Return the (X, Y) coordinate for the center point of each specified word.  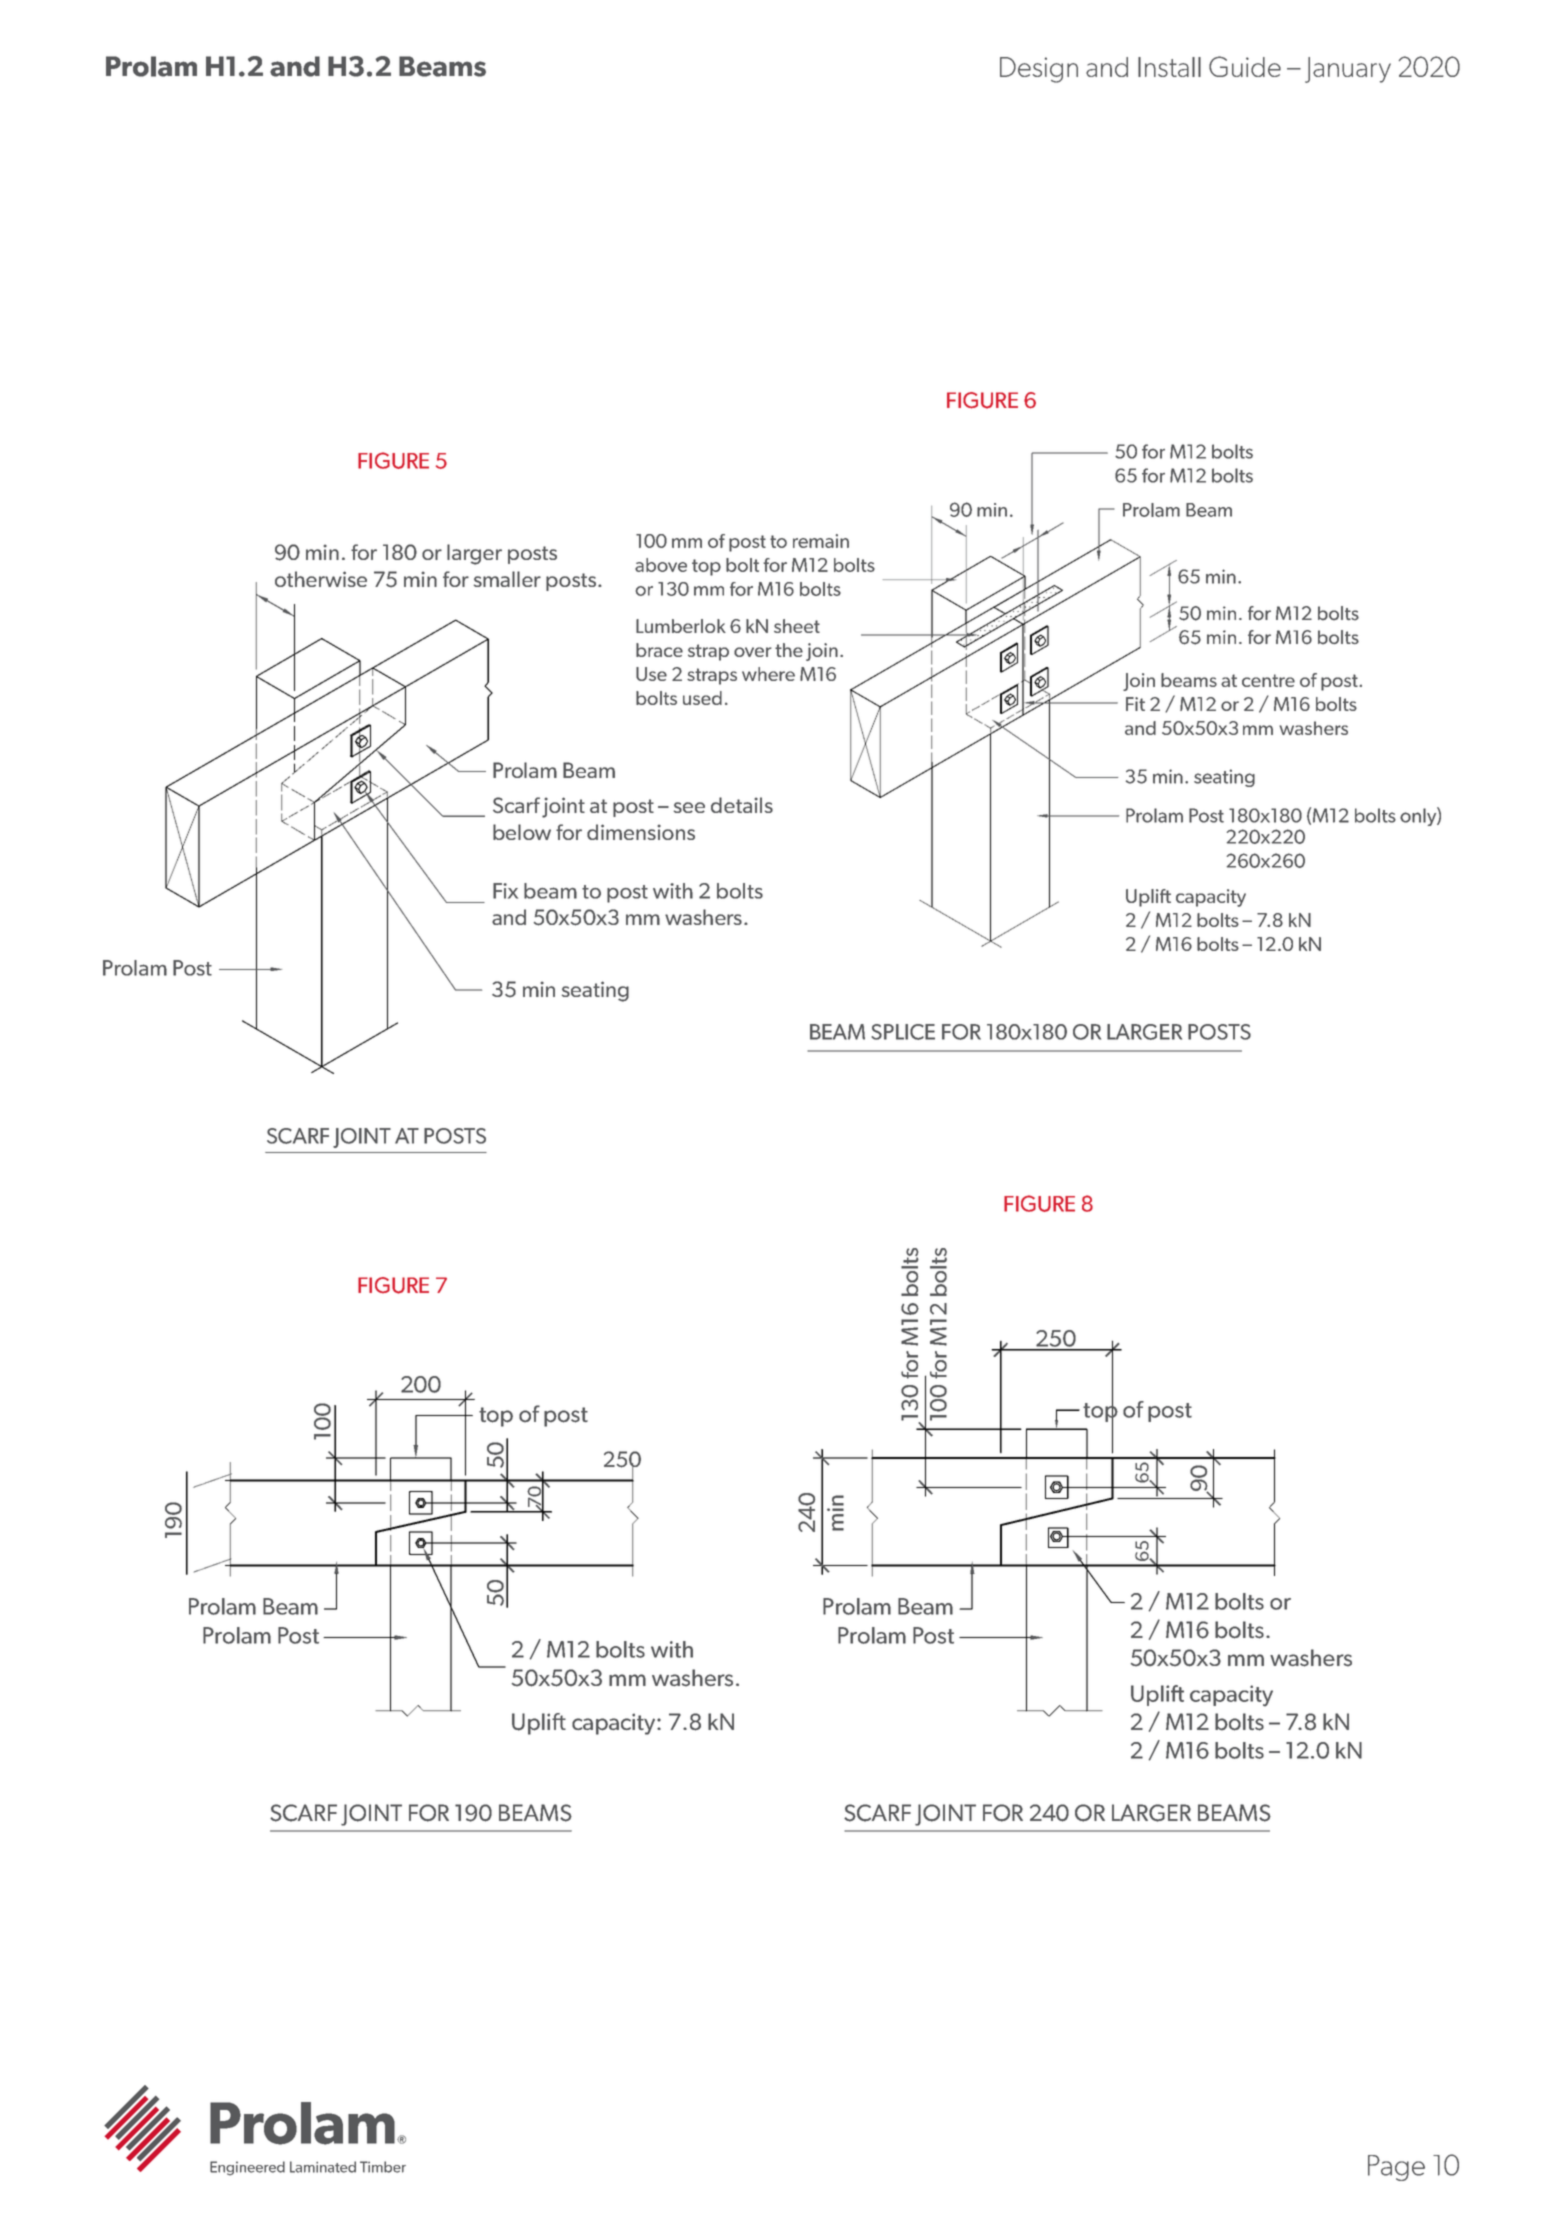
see (689, 807)
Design (1039, 70)
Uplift (539, 1724)
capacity (615, 1724)
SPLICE (903, 1032)
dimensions (641, 832)
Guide (1245, 66)
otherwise (321, 579)
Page (1396, 2168)
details (742, 805)
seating (595, 991)
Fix (505, 891)
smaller (507, 579)
